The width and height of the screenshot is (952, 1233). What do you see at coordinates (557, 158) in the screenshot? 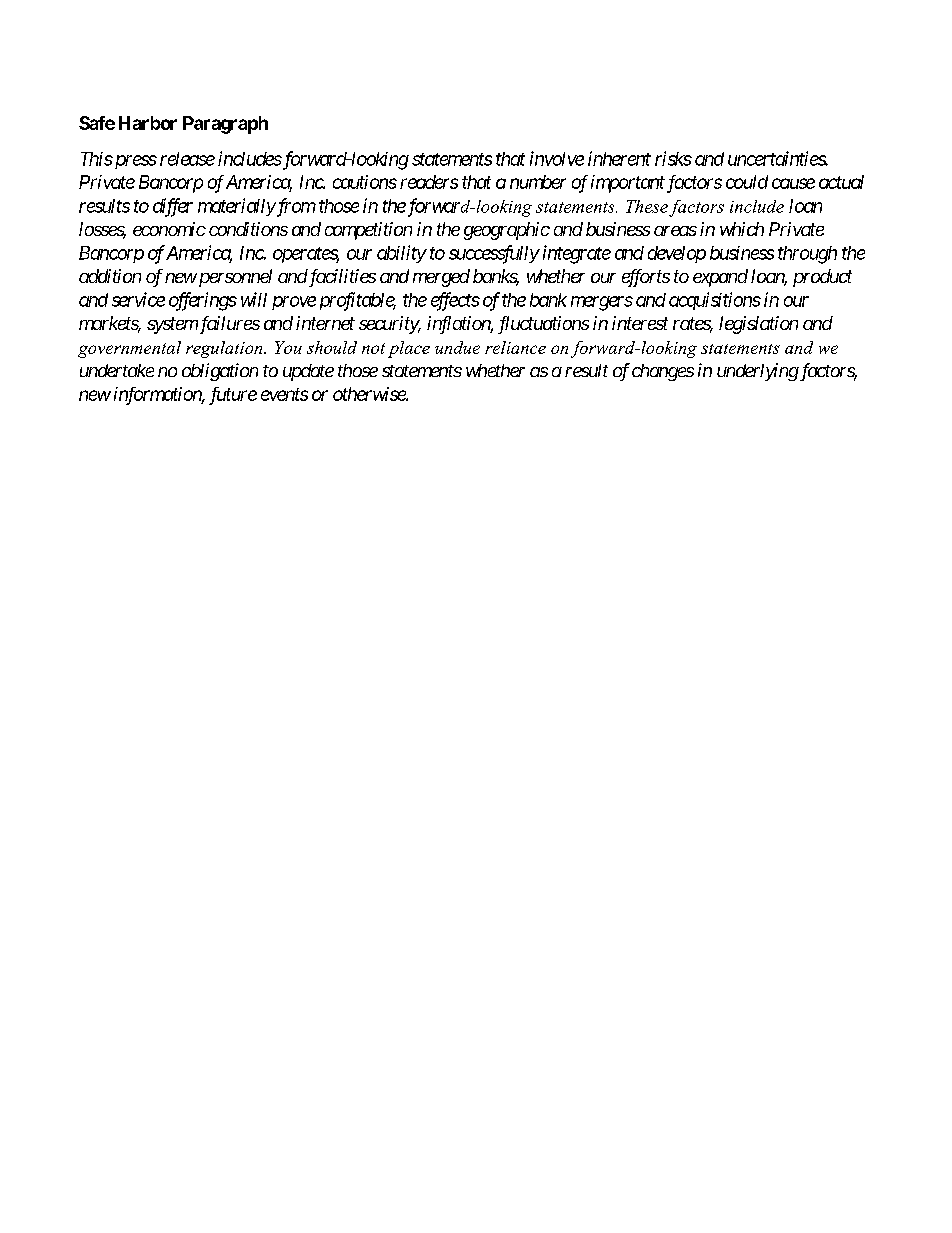
I see `involve` at bounding box center [557, 158].
